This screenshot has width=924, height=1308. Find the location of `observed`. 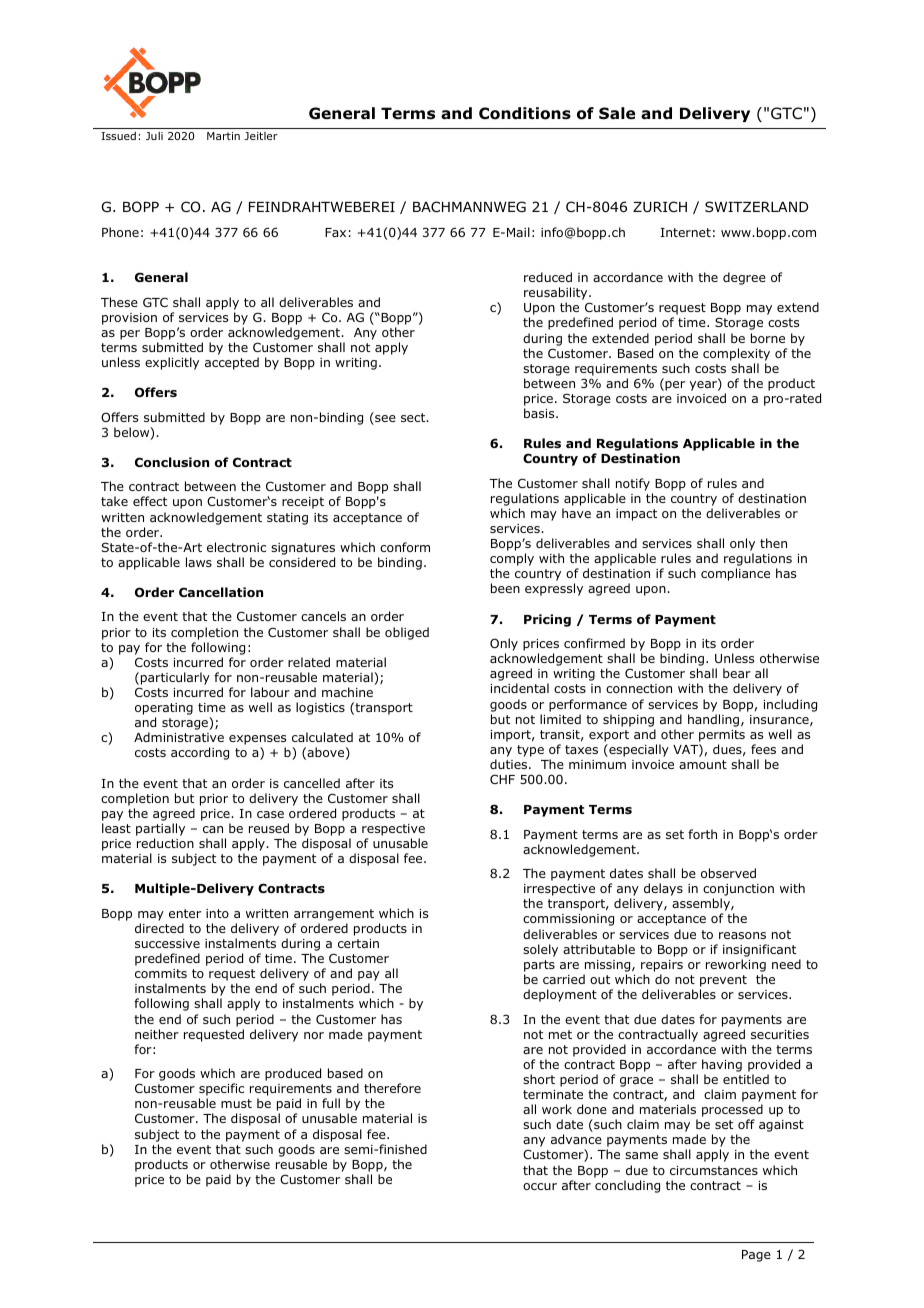

observed is located at coordinates (728, 873).
